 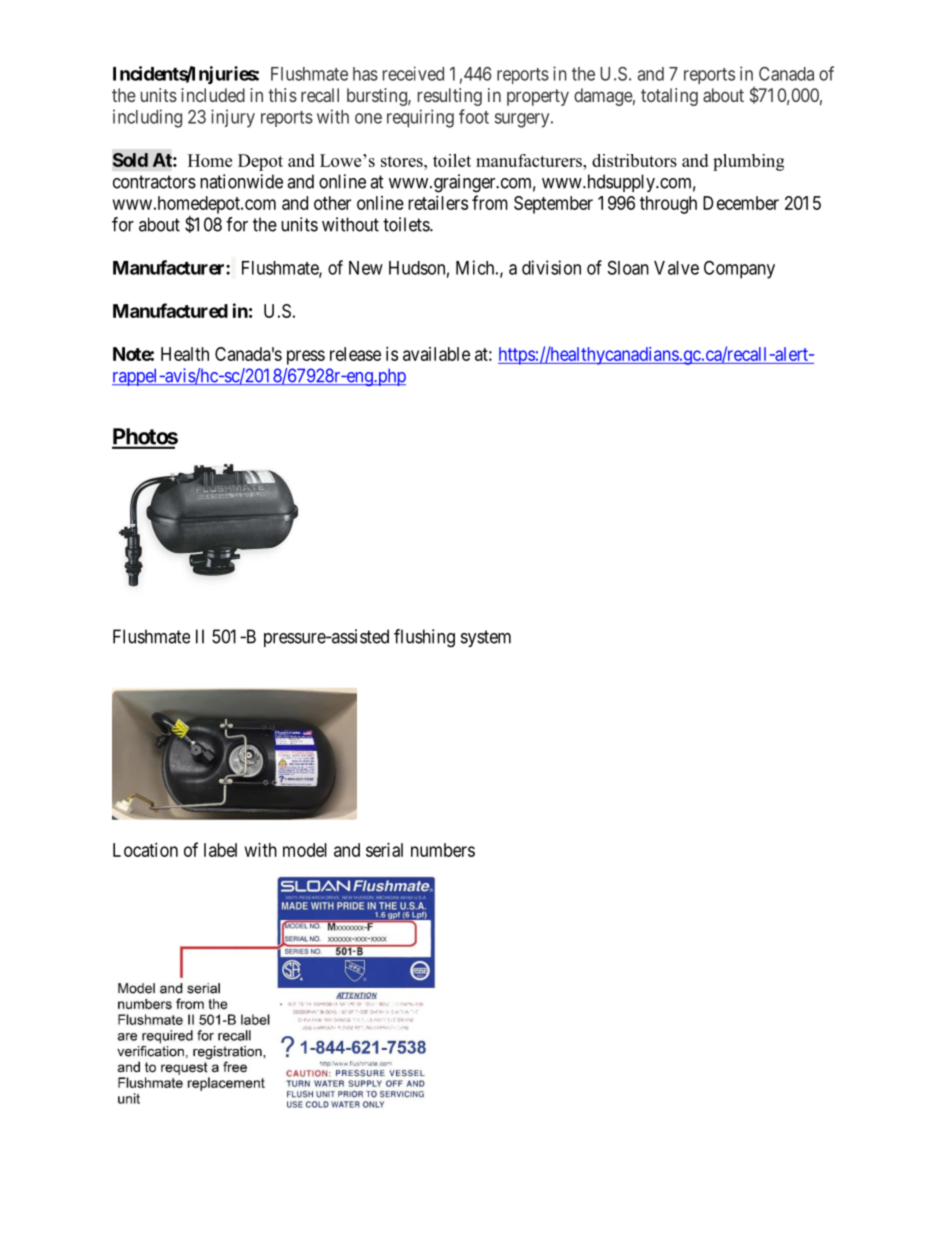 I want to click on available, so click(x=436, y=354).
